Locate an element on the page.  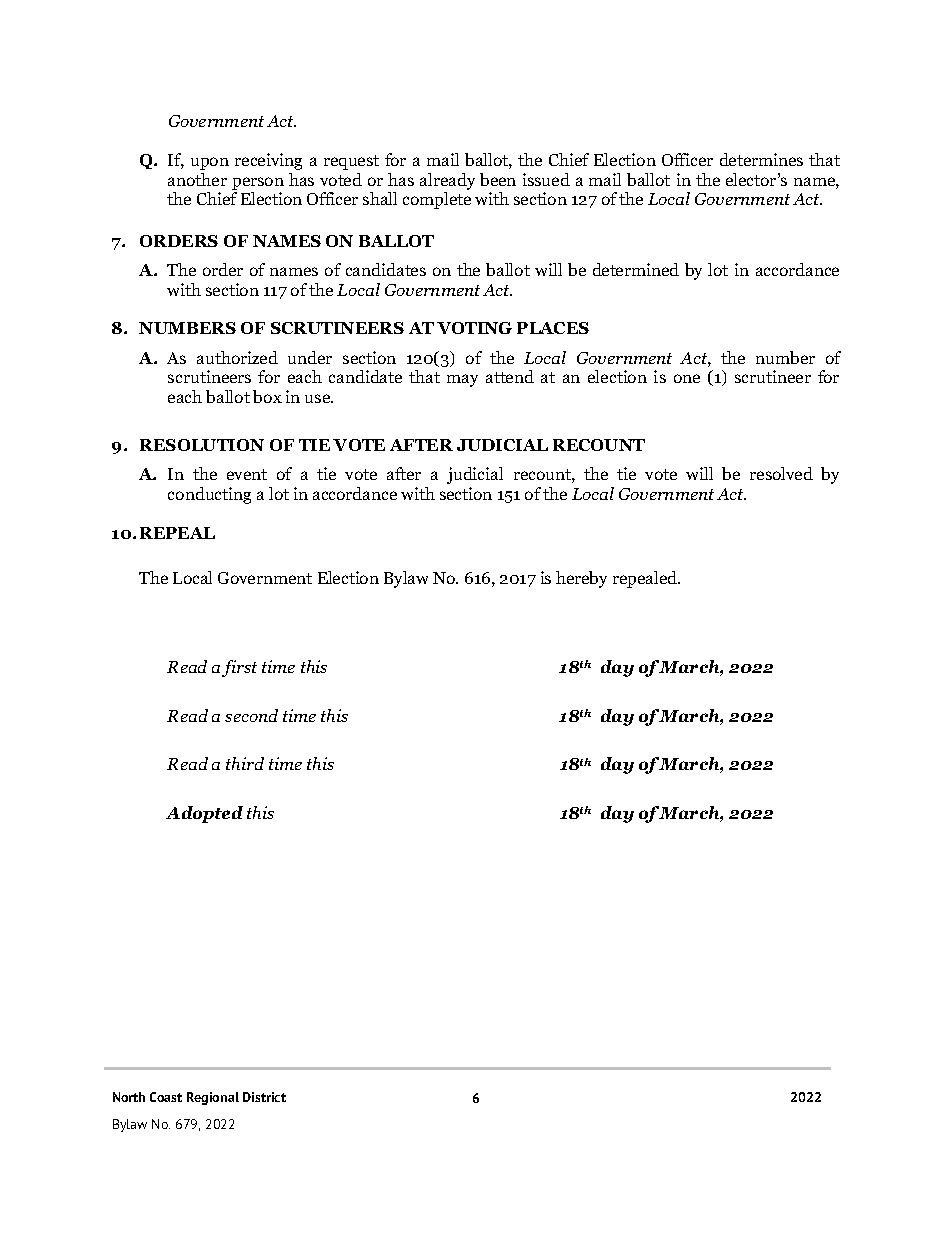
determines is located at coordinates (761, 159).
